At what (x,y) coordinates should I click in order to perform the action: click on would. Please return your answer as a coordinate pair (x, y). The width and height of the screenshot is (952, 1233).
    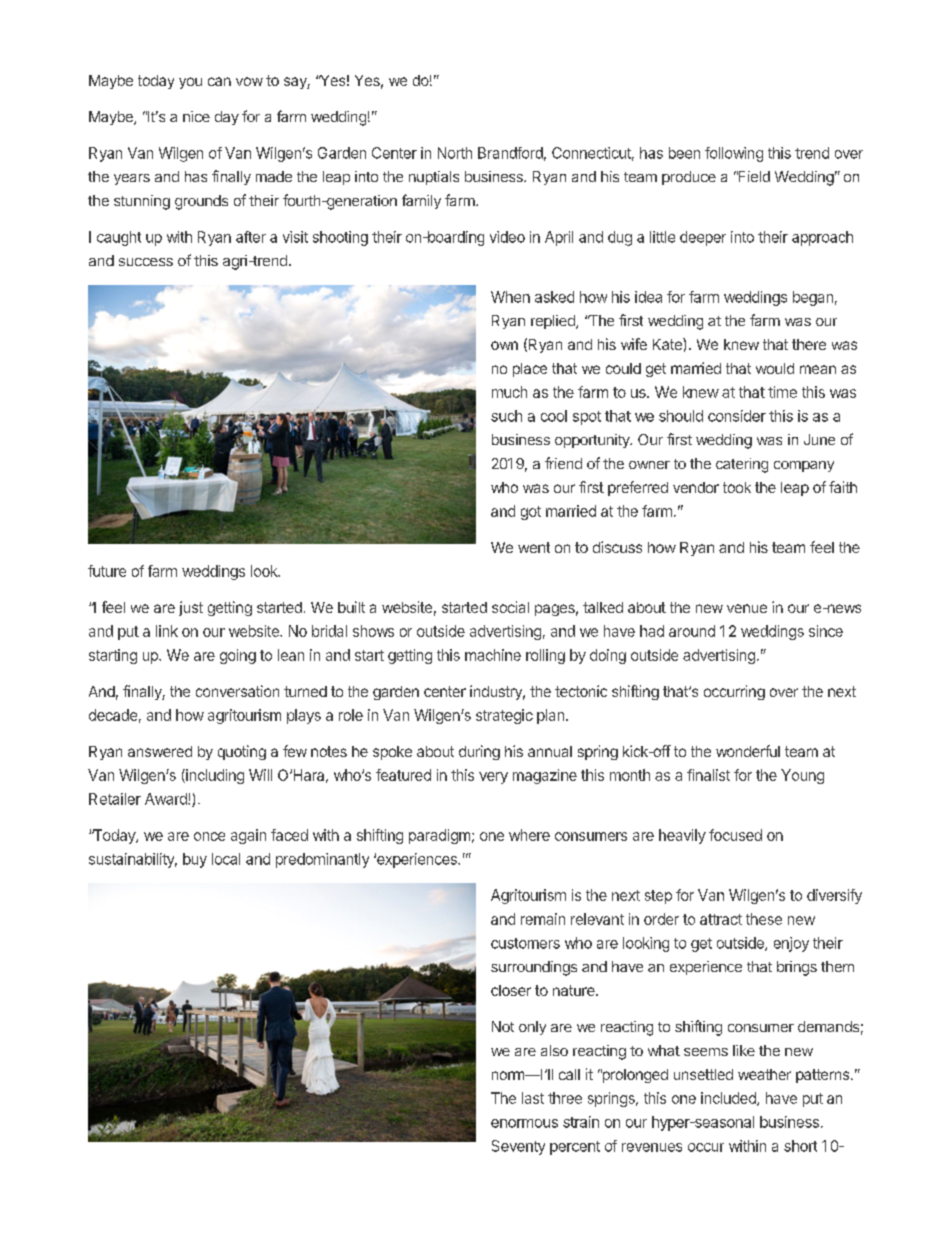
    Looking at the image, I should click on (775, 368).
